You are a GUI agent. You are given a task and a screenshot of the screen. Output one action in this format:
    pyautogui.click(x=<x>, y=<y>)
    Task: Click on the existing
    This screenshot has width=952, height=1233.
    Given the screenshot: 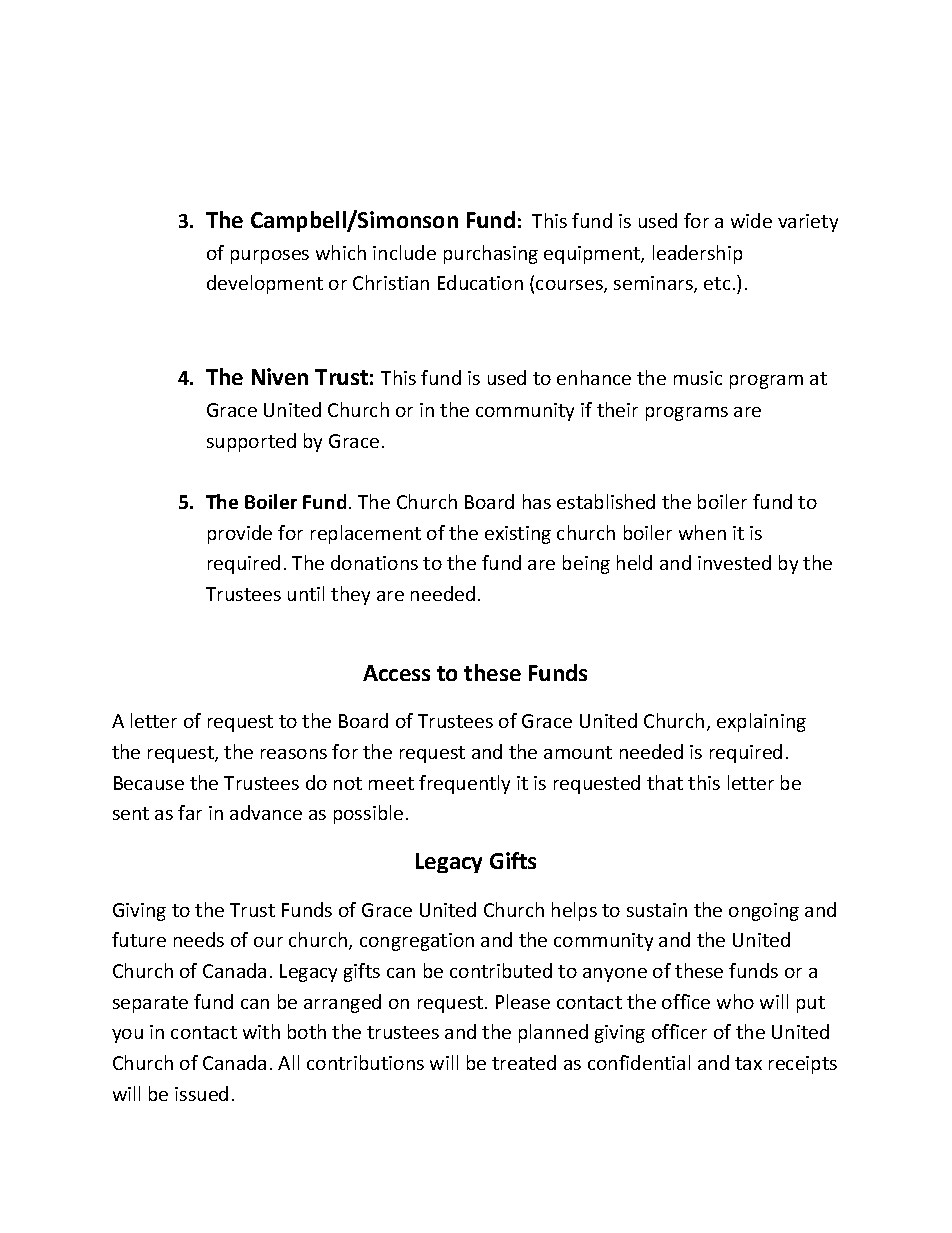 What is the action you would take?
    pyautogui.click(x=518, y=535)
